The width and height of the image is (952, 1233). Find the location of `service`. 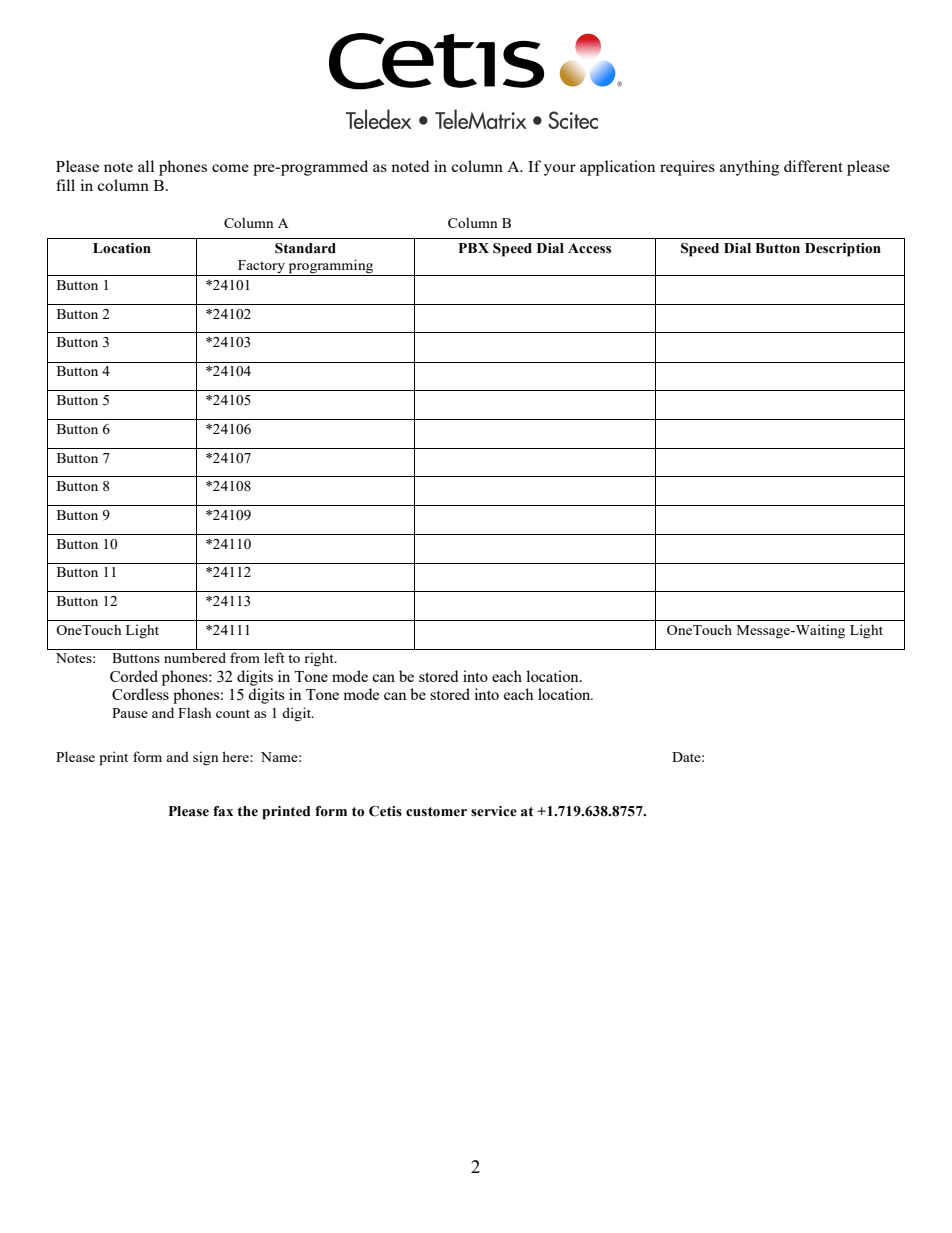

service is located at coordinates (494, 811).
